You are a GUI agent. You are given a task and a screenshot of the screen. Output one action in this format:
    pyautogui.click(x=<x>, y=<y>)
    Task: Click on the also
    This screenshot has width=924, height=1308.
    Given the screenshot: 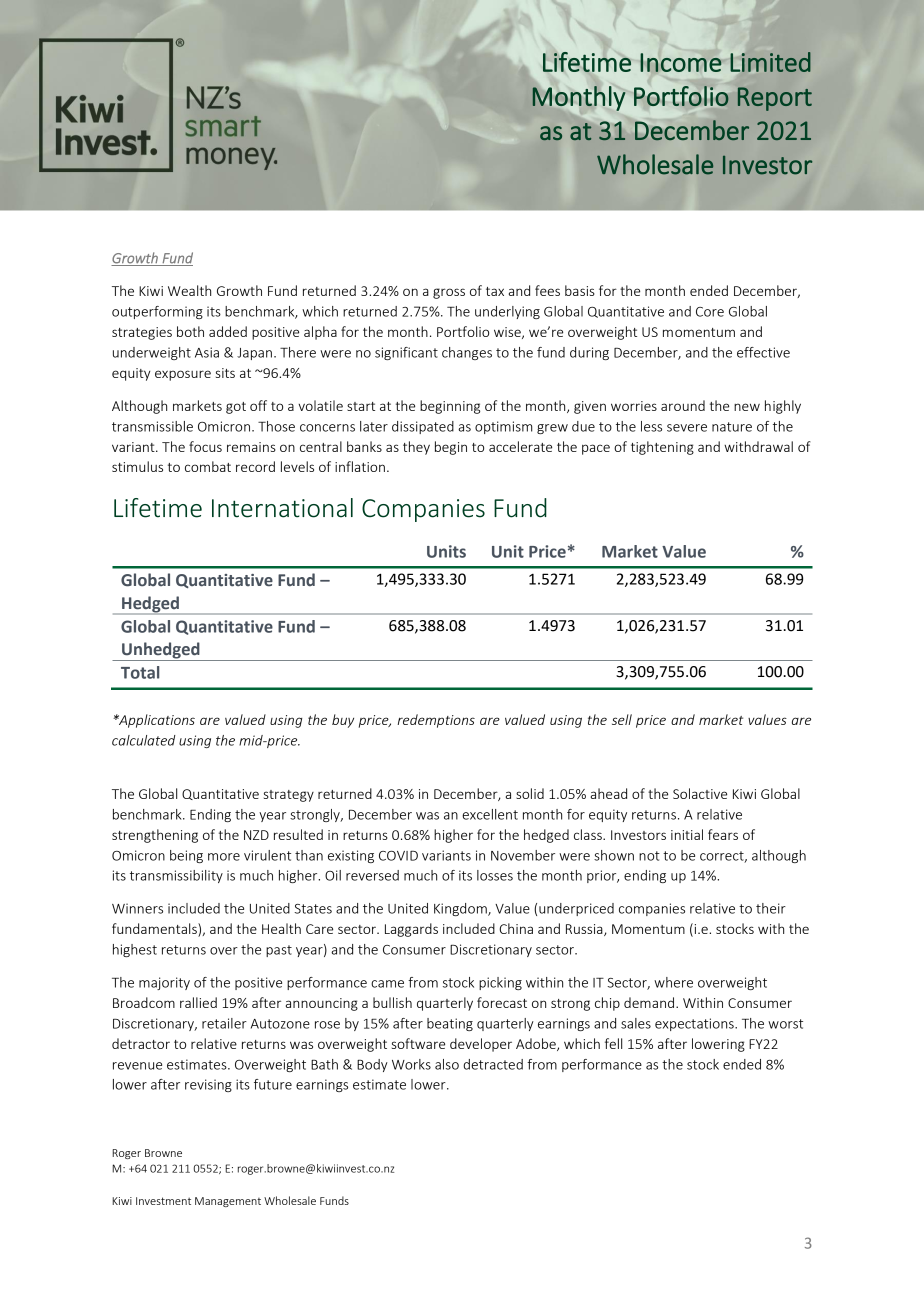 What is the action you would take?
    pyautogui.click(x=447, y=1064)
